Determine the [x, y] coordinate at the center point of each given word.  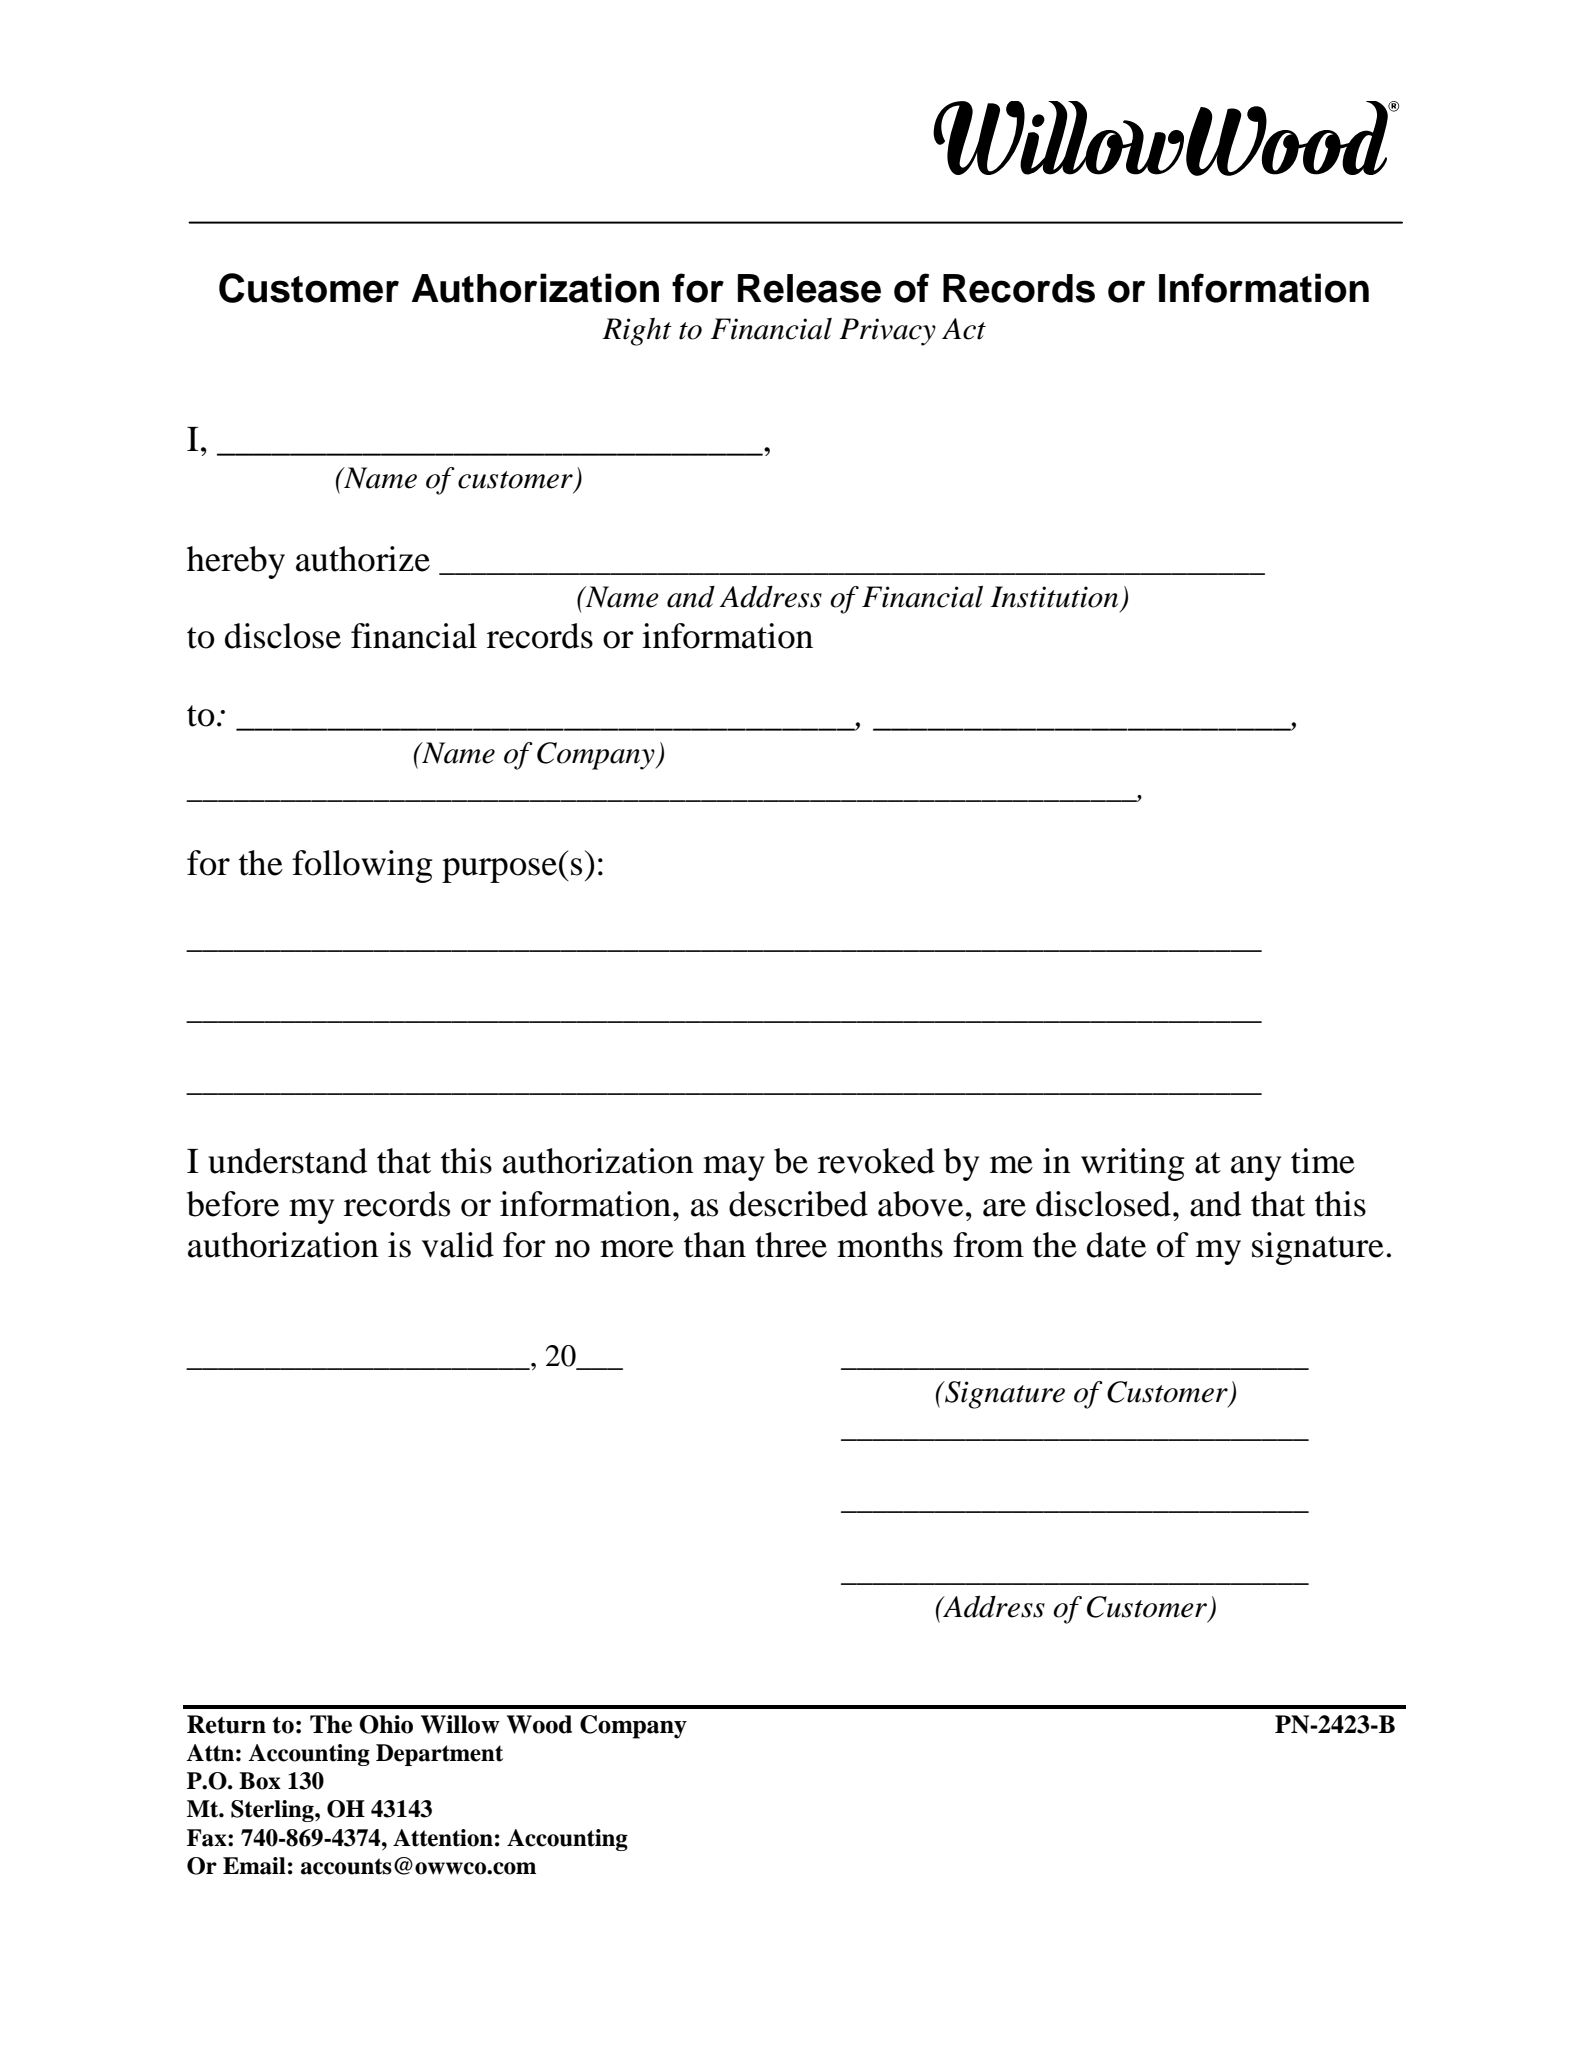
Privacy [887, 332]
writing [1133, 1164]
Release [809, 288]
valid [458, 1245]
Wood [539, 1724]
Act [964, 329]
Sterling [273, 1811]
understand [287, 1161]
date [1116, 1245]
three [791, 1245]
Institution [1054, 597]
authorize [363, 559]
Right [637, 332]
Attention [443, 1838]
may [734, 1168]
